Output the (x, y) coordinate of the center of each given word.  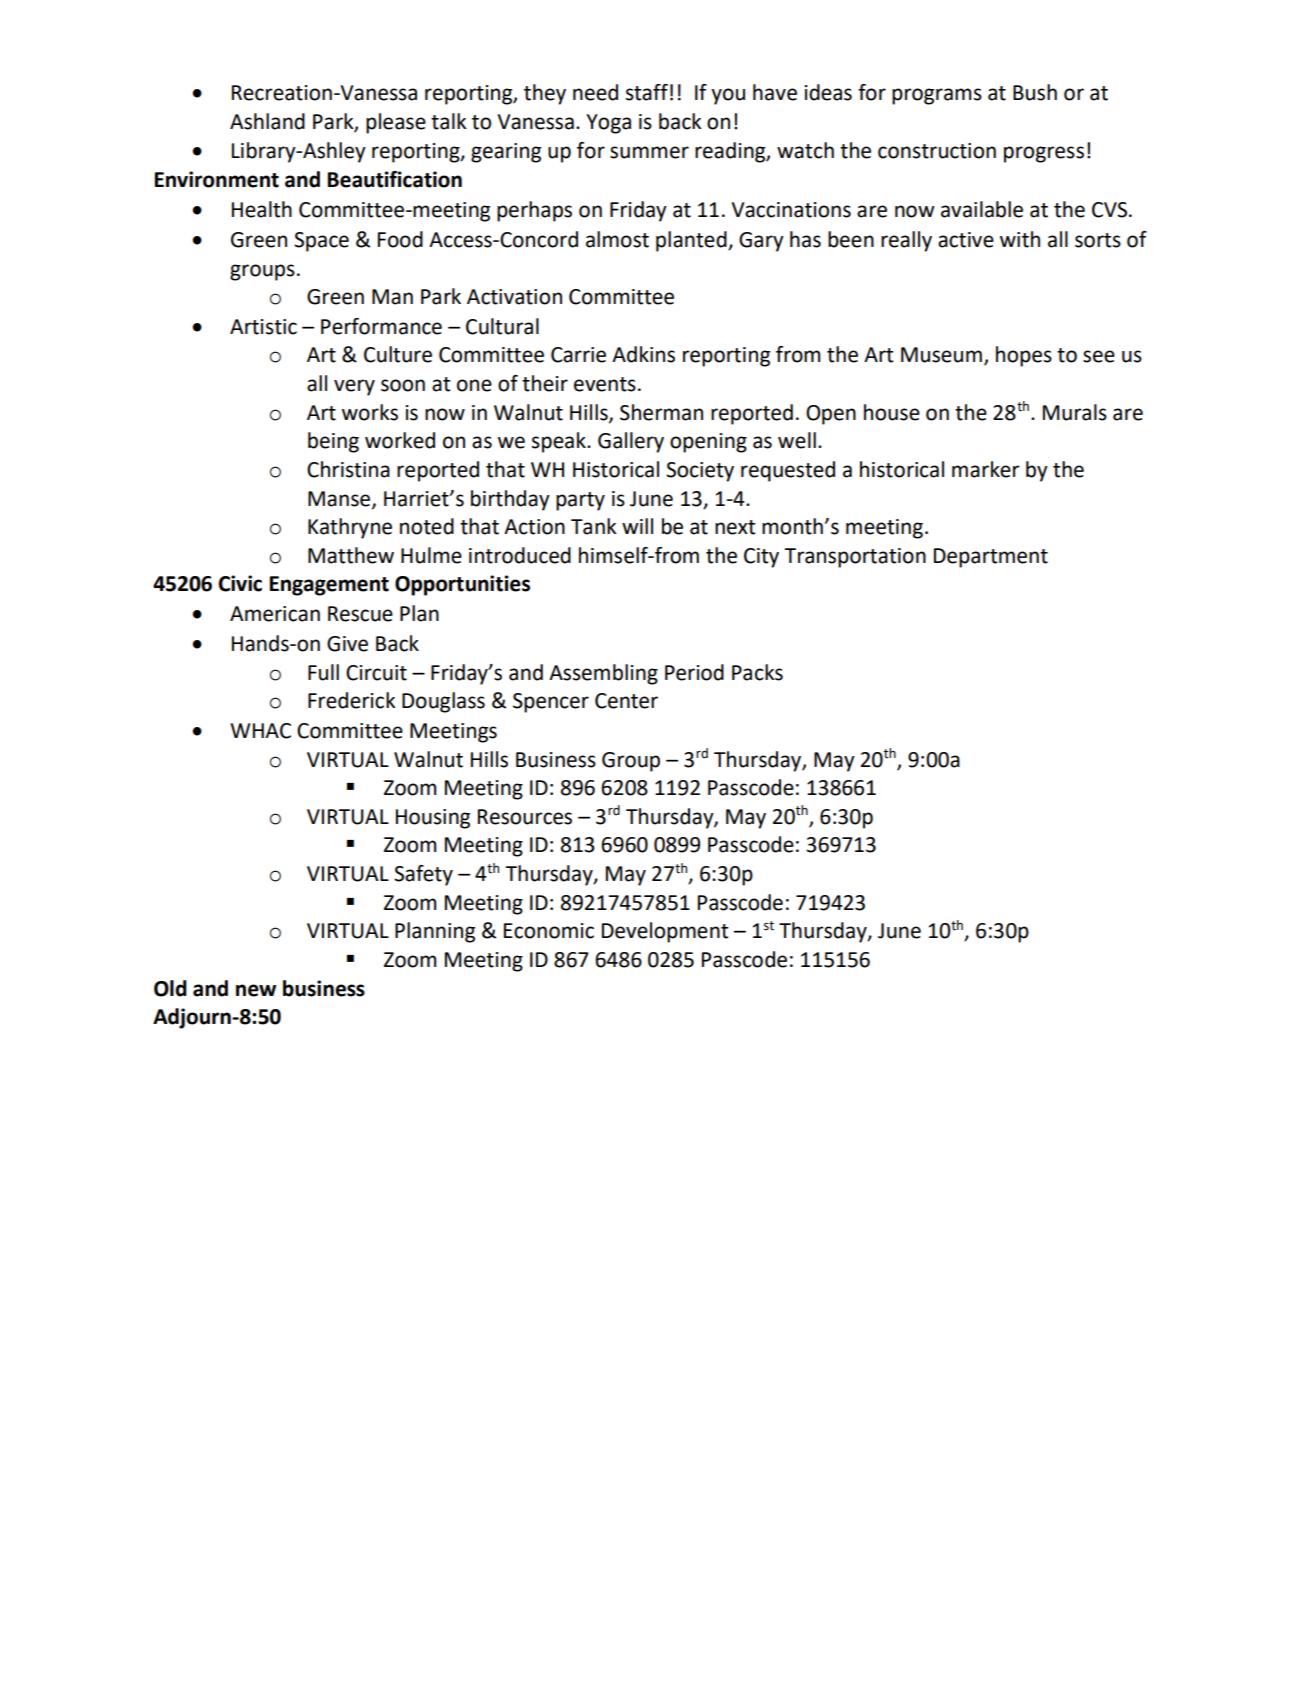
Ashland (267, 121)
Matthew (351, 555)
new (256, 990)
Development (665, 932)
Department (991, 558)
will (637, 526)
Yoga (608, 124)
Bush (1035, 92)
